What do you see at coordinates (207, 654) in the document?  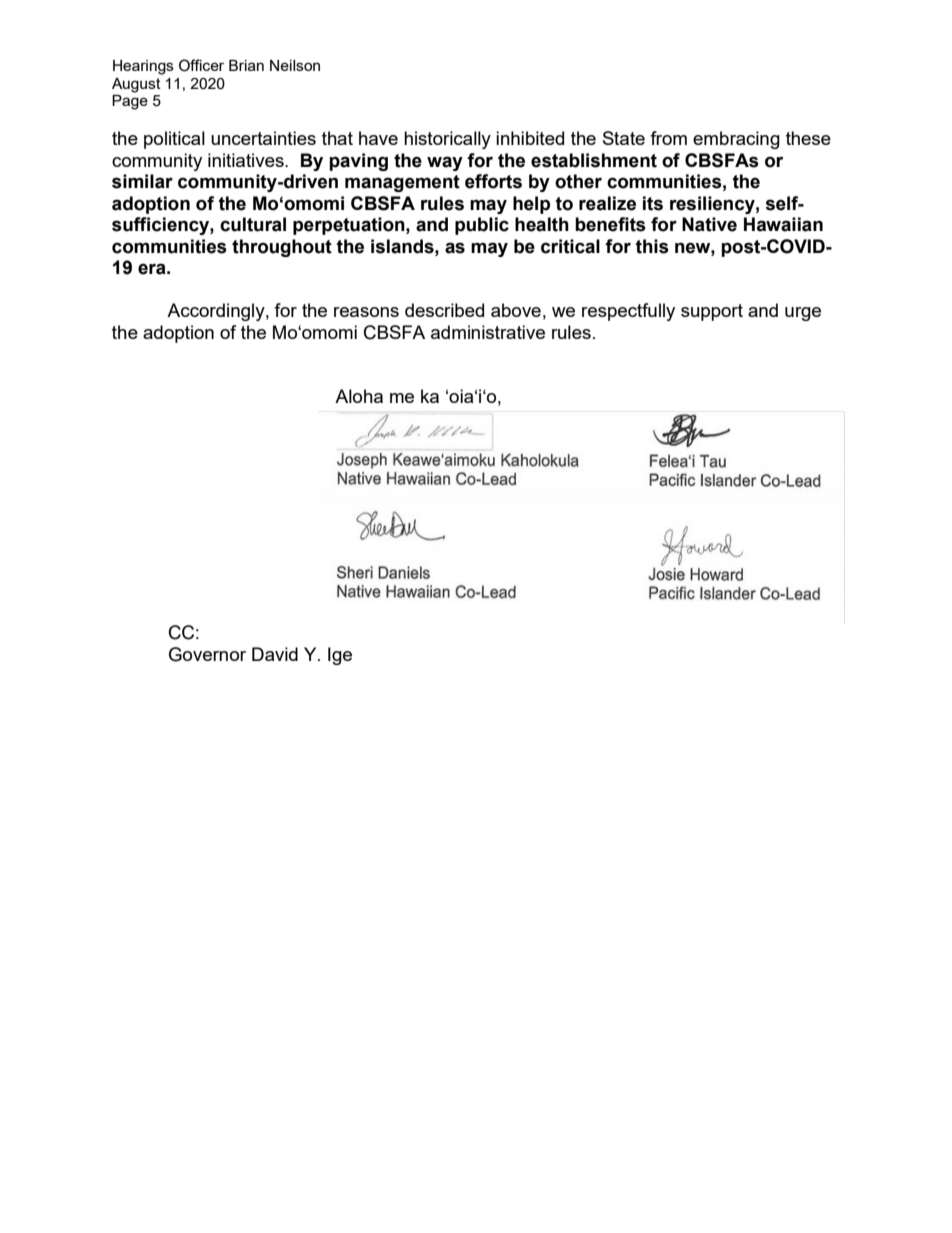 I see `Governor` at bounding box center [207, 654].
